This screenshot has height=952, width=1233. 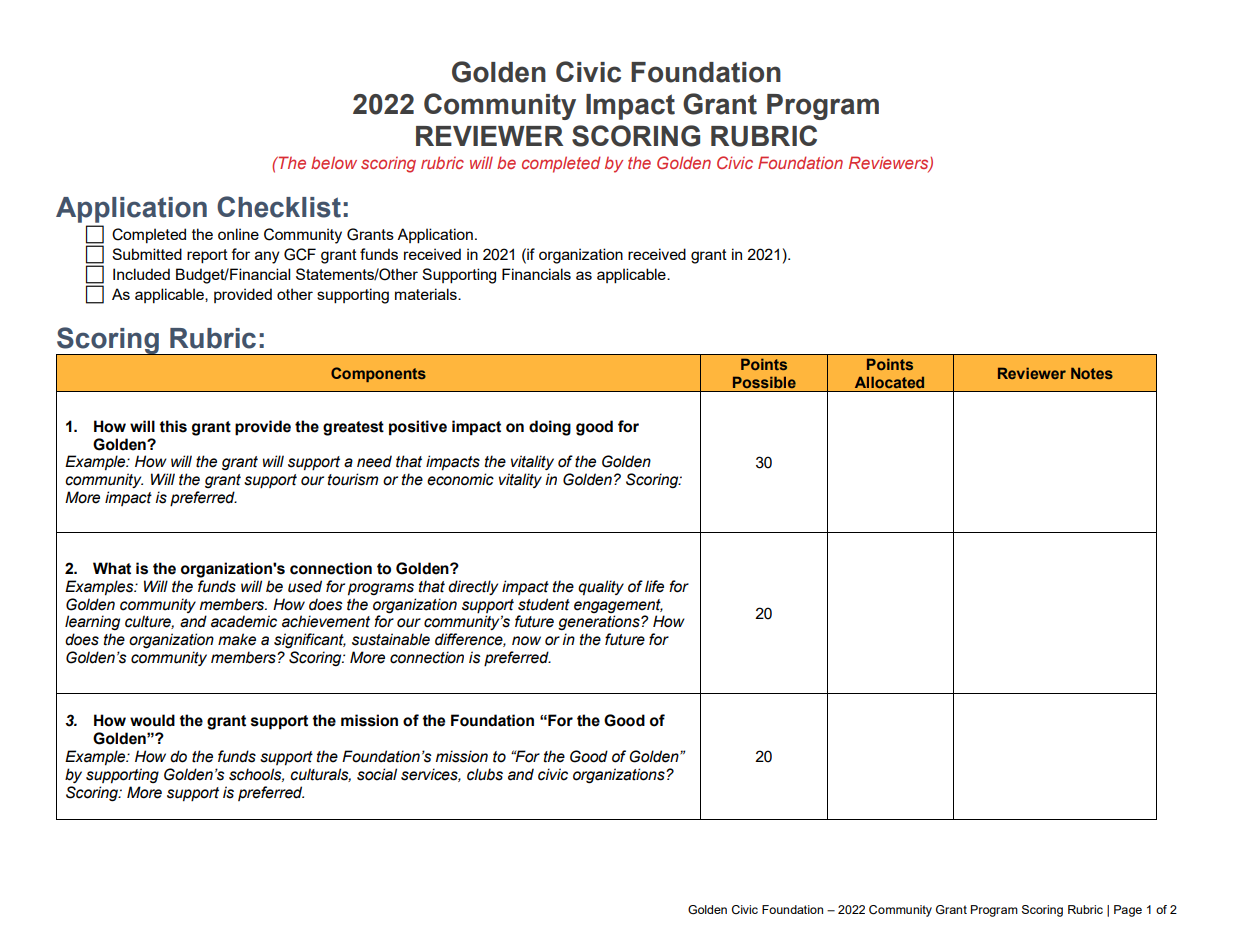 I want to click on clubs, so click(x=485, y=774).
